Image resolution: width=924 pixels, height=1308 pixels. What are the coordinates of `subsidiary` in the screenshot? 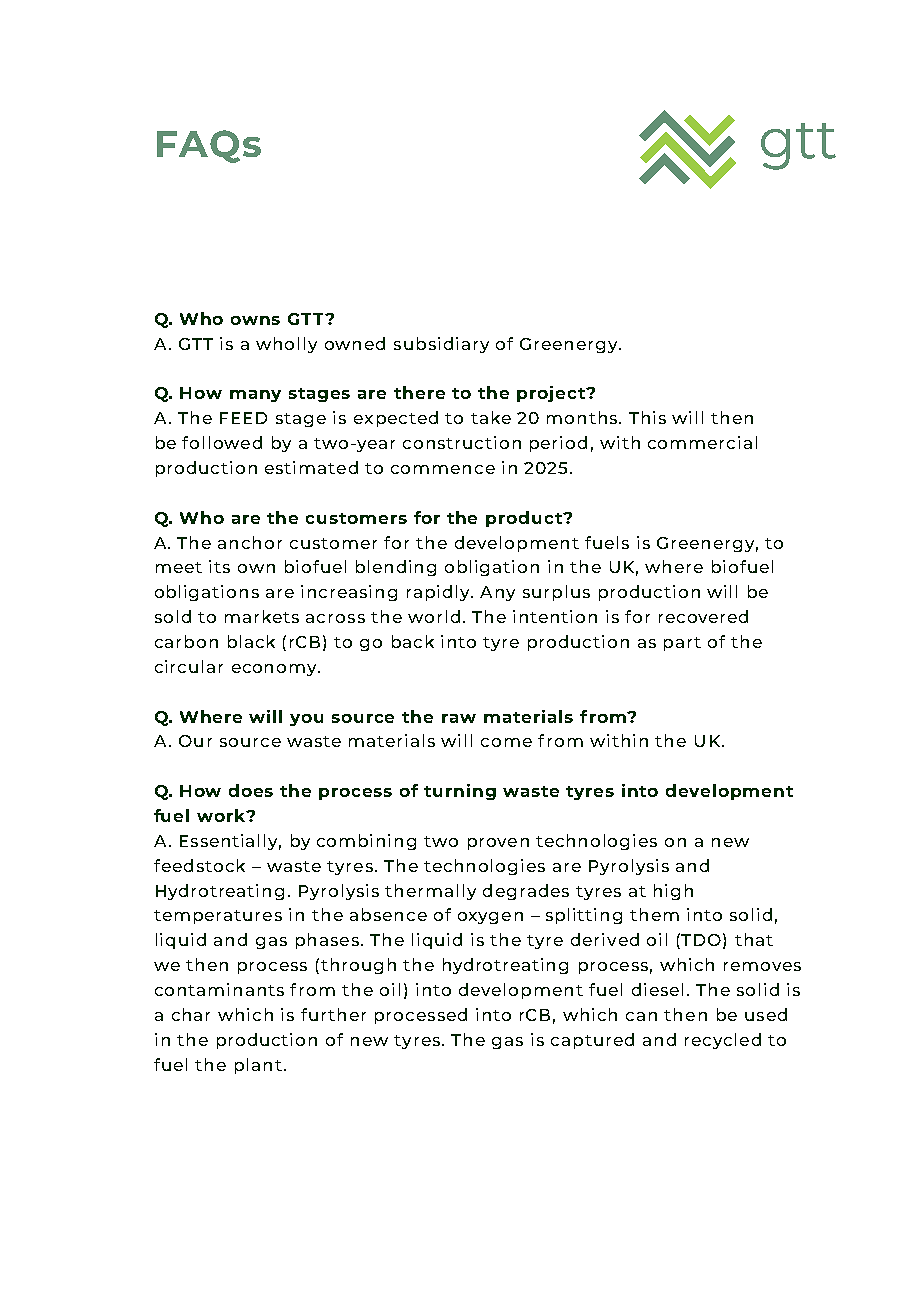 It's located at (441, 345).
